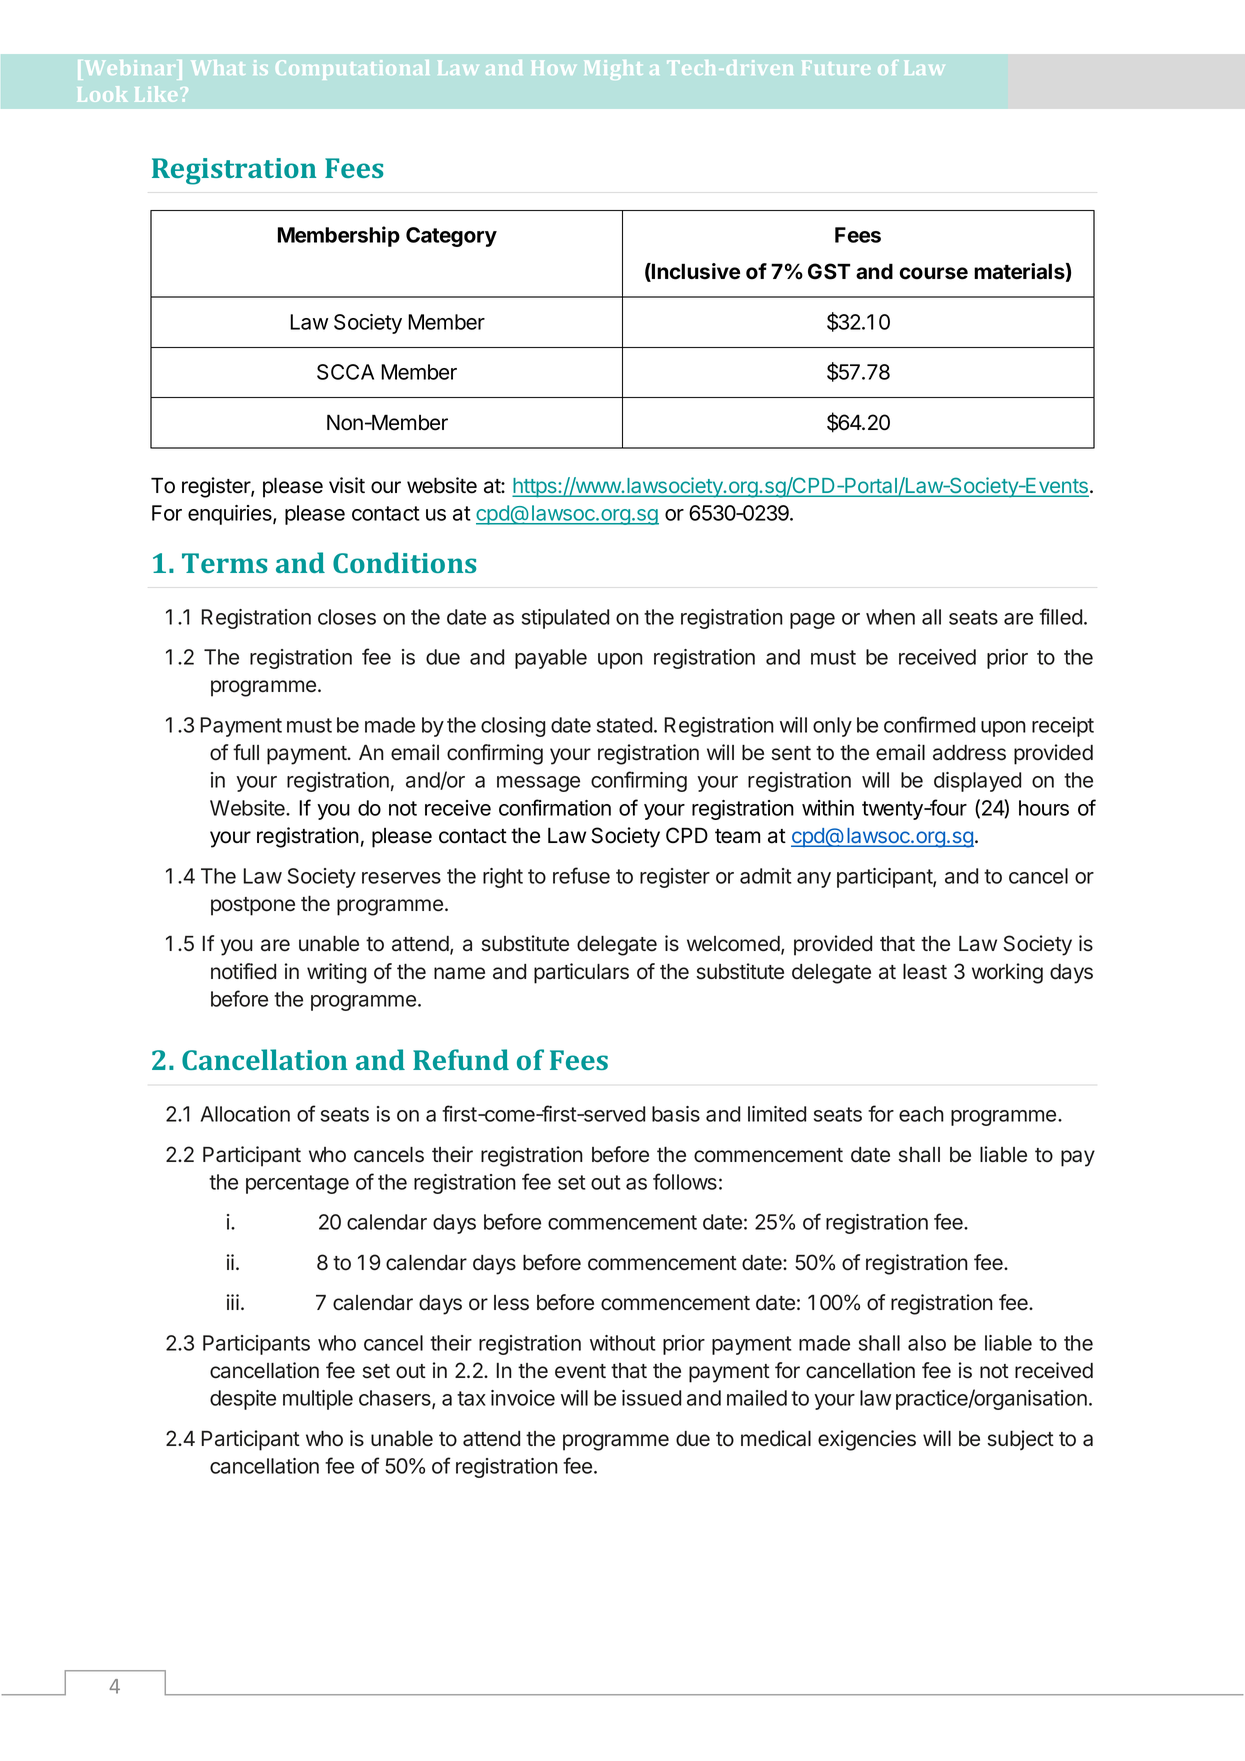 The width and height of the screenshot is (1245, 1761). Describe the element at coordinates (451, 237) in the screenshot. I see `Category` at that location.
